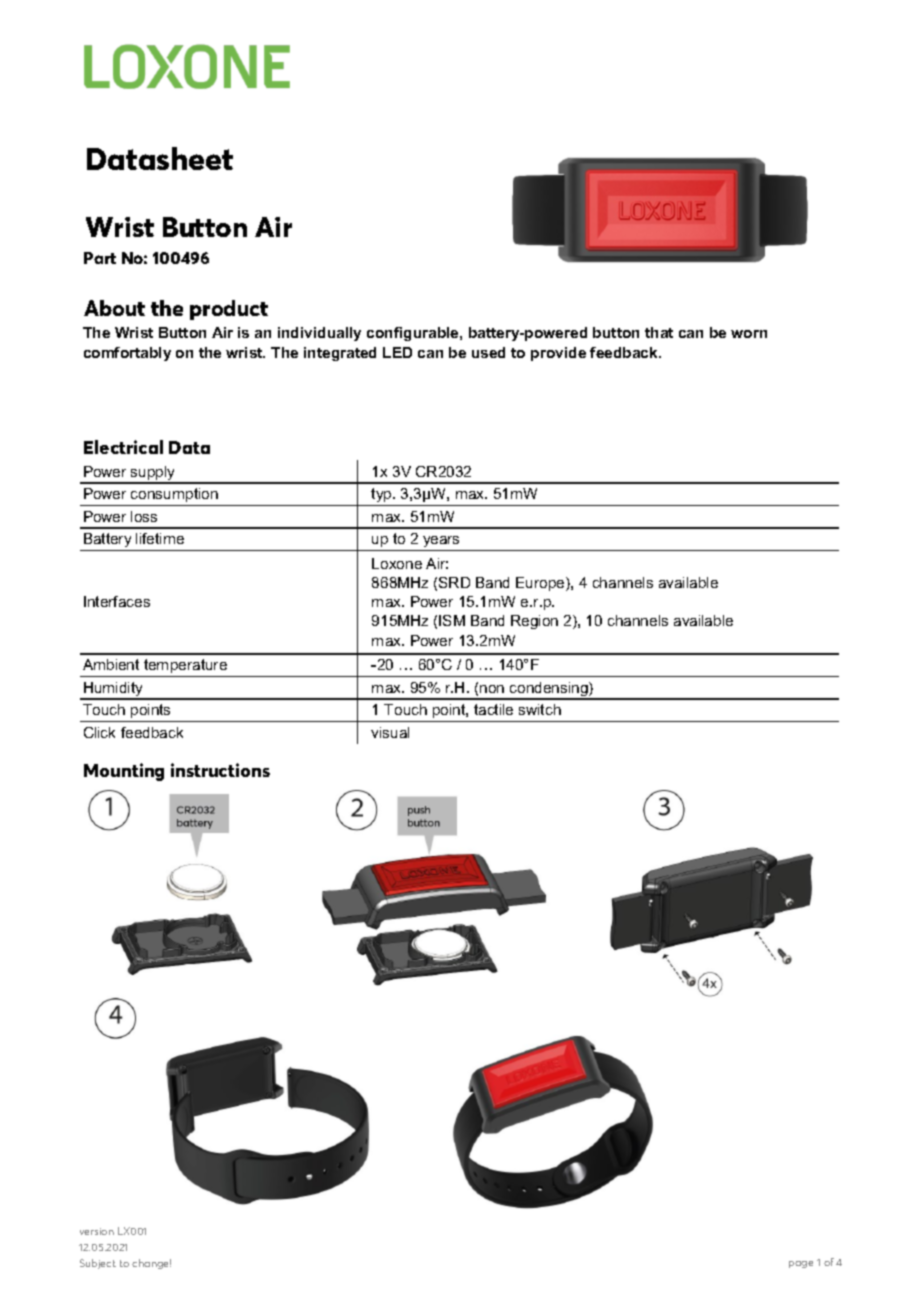  I want to click on switch, so click(540, 709).
